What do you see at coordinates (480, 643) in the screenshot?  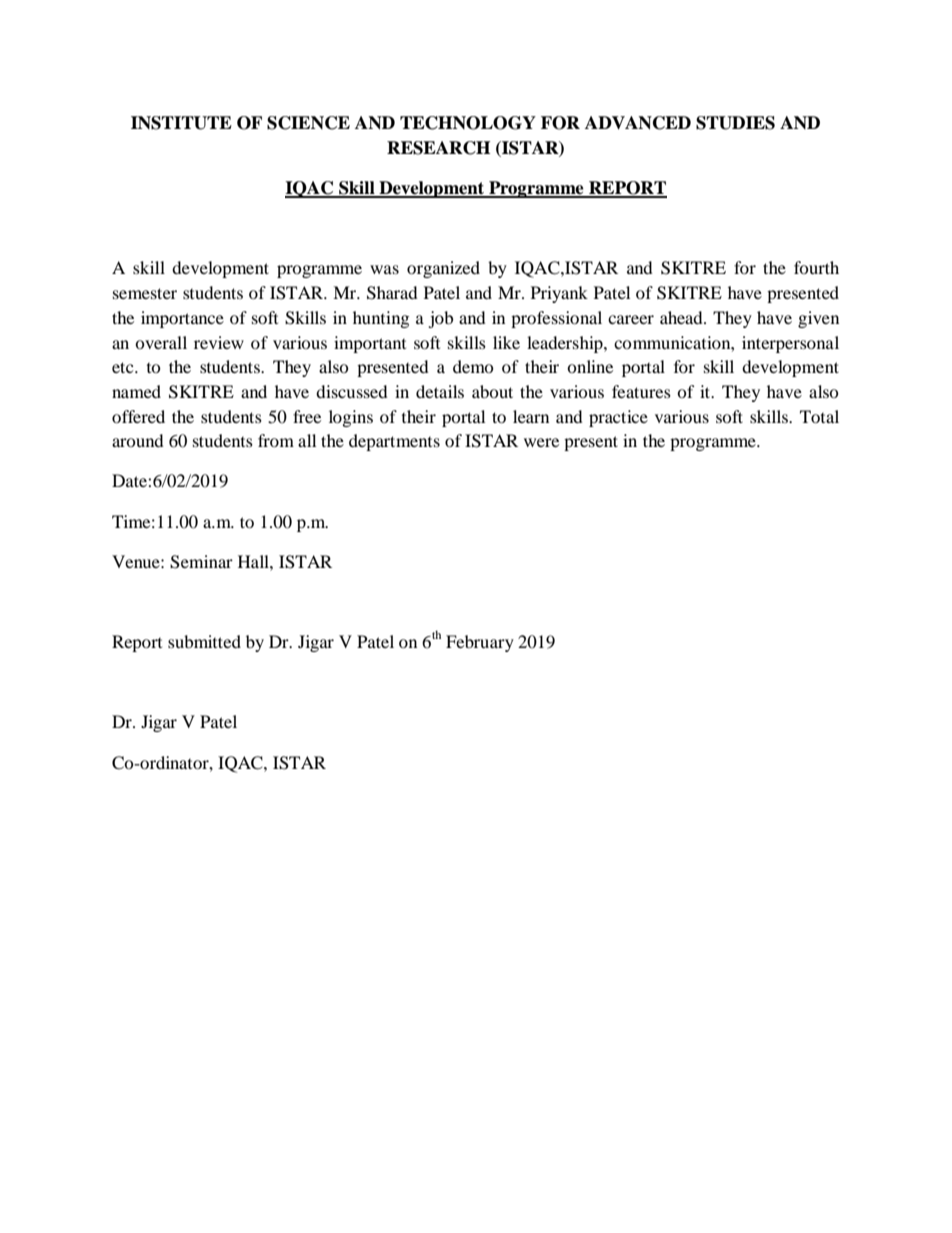 I see `February` at bounding box center [480, 643].
